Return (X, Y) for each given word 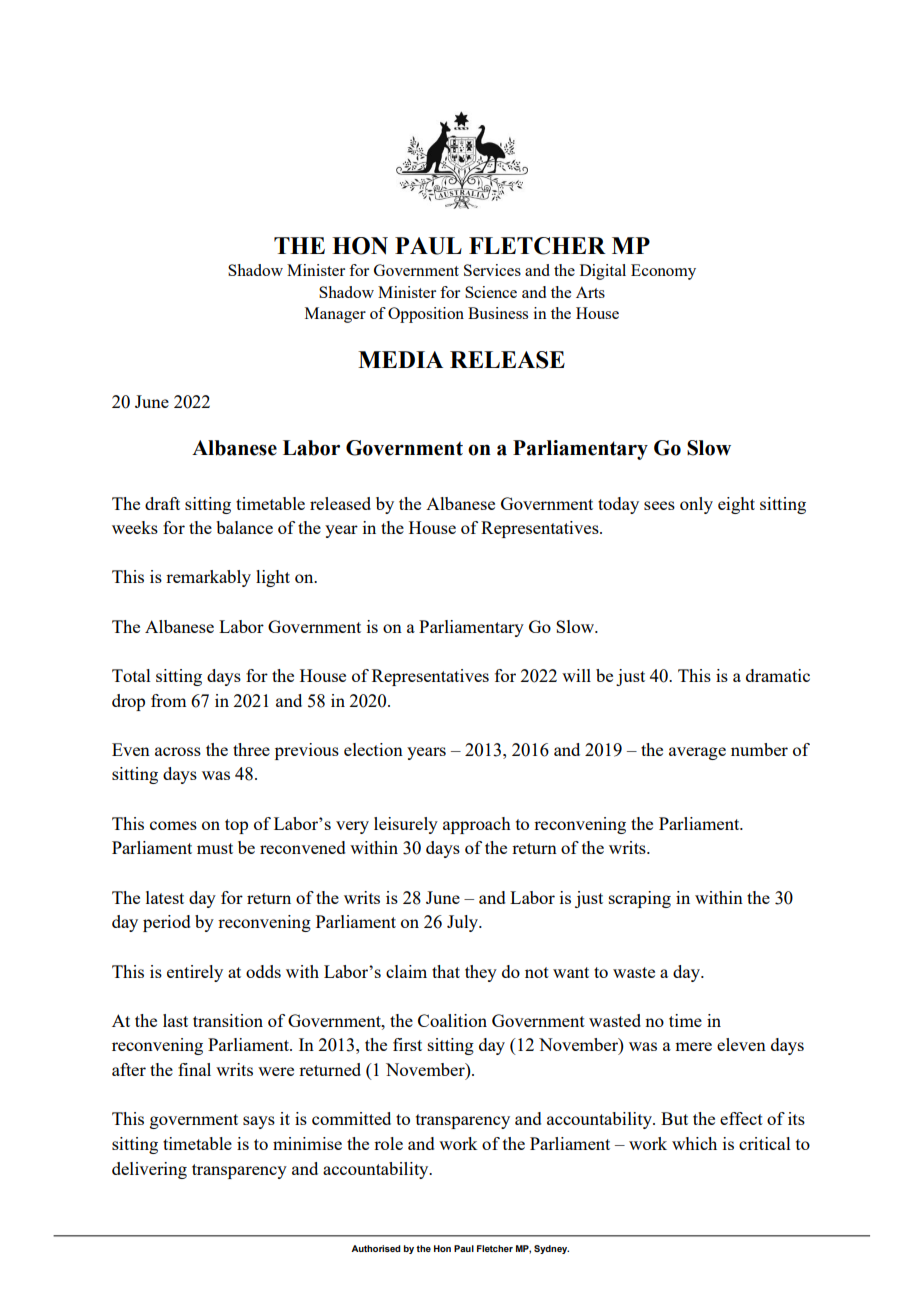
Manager (335, 315)
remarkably (208, 578)
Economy (663, 272)
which (694, 1143)
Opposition (426, 315)
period (167, 923)
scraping (640, 899)
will (576, 675)
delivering (149, 1170)
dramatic (778, 675)
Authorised (376, 1248)
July (464, 923)
